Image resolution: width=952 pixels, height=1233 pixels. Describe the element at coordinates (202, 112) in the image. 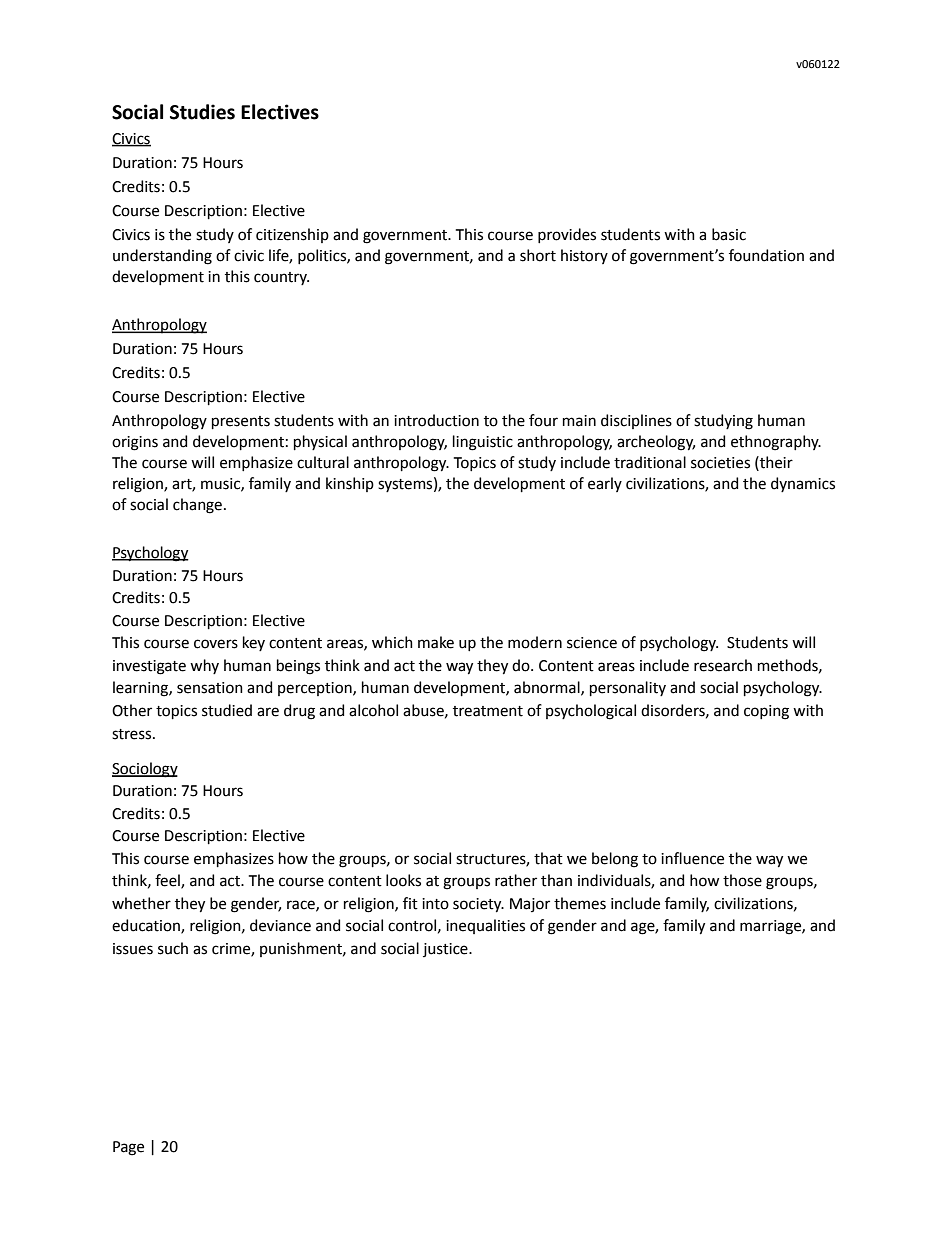

I see `Studies` at that location.
